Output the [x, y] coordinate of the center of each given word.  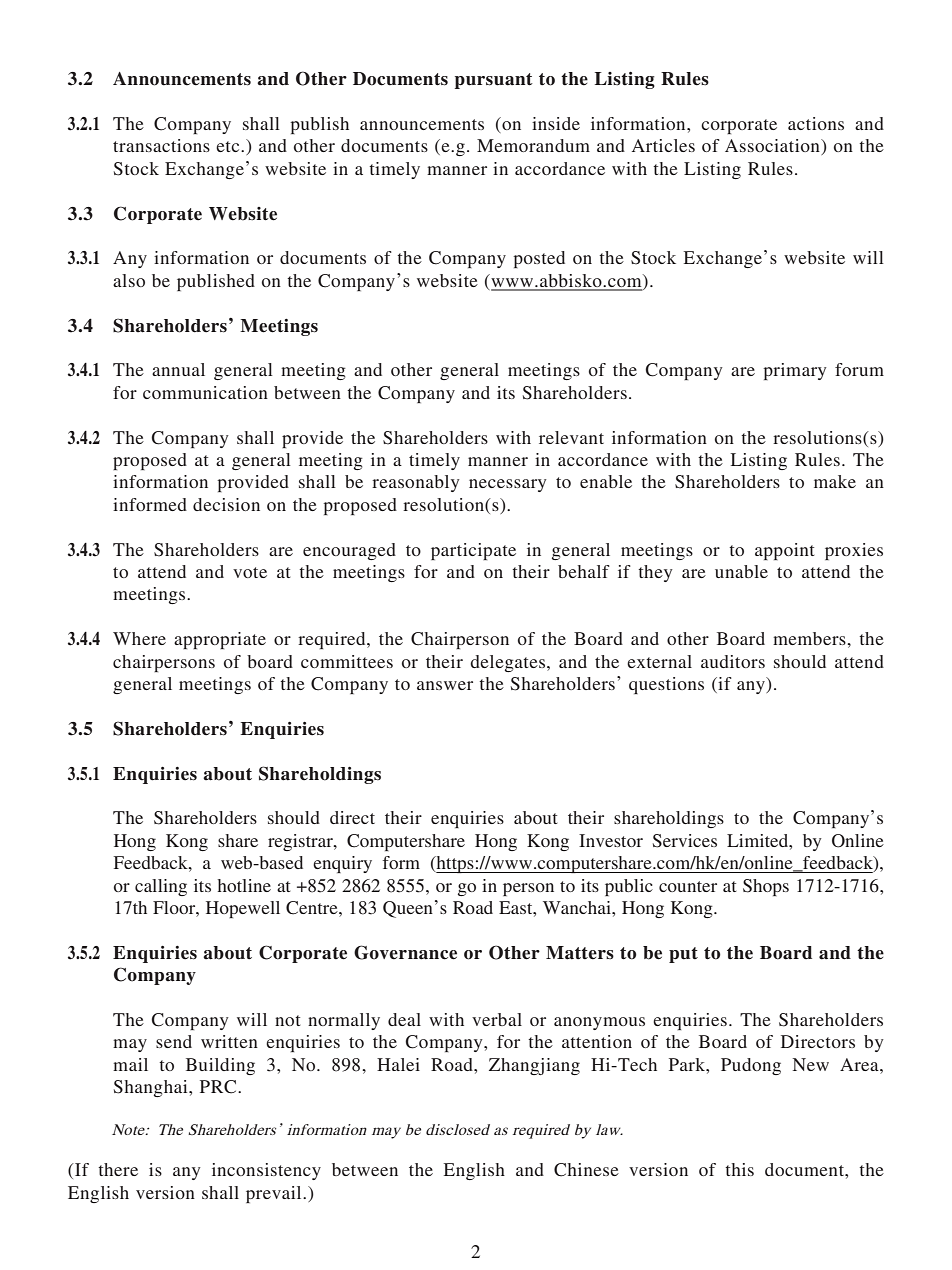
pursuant [494, 81]
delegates [509, 663]
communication [205, 392]
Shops [766, 887]
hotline [244, 885]
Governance [405, 952]
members [810, 638]
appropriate [220, 640]
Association [773, 147]
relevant [571, 437]
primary [795, 371]
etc [229, 146]
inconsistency [266, 1171]
